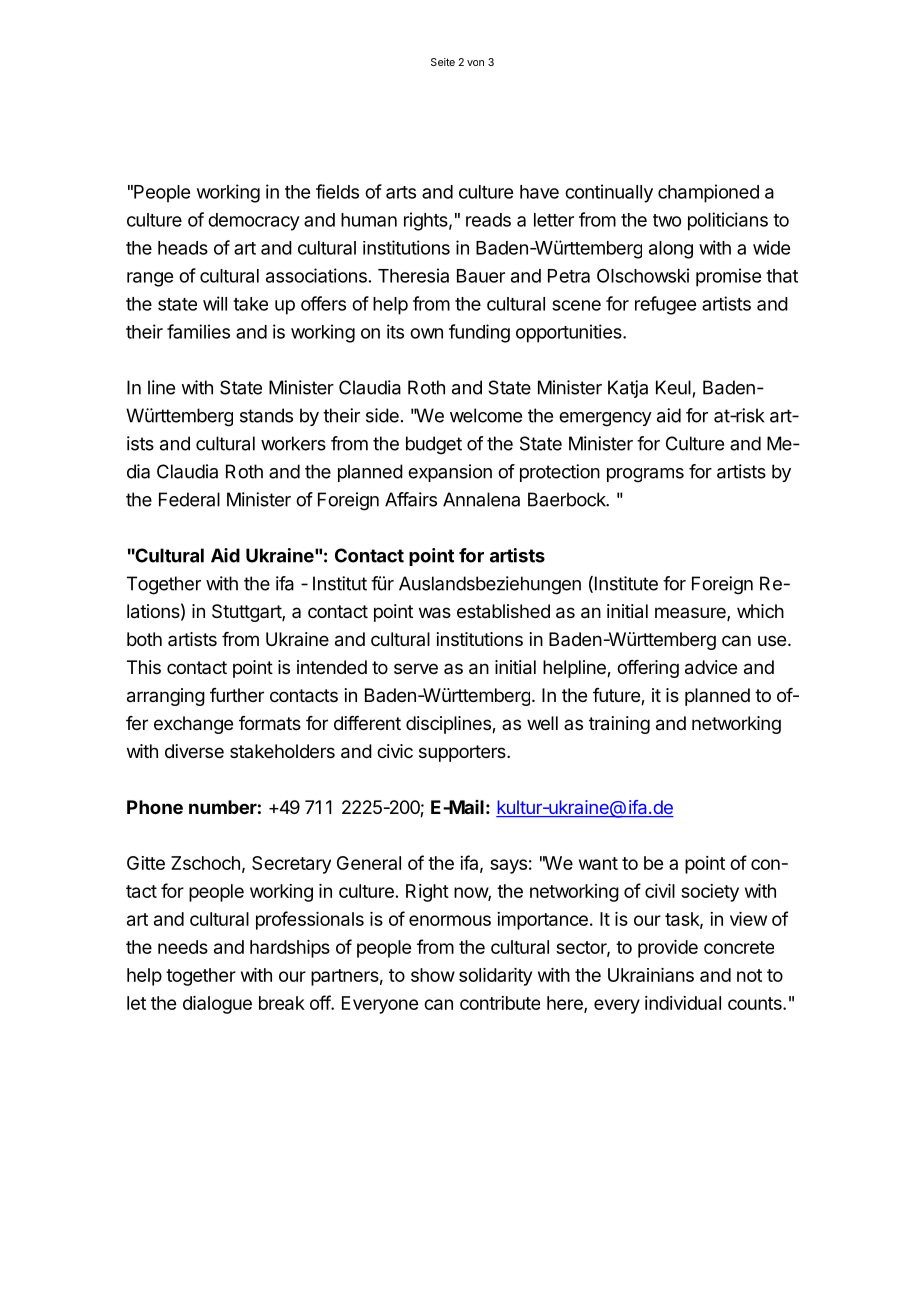 The width and height of the screenshot is (924, 1308). Describe the element at coordinates (475, 63) in the screenshot. I see `von` at that location.
